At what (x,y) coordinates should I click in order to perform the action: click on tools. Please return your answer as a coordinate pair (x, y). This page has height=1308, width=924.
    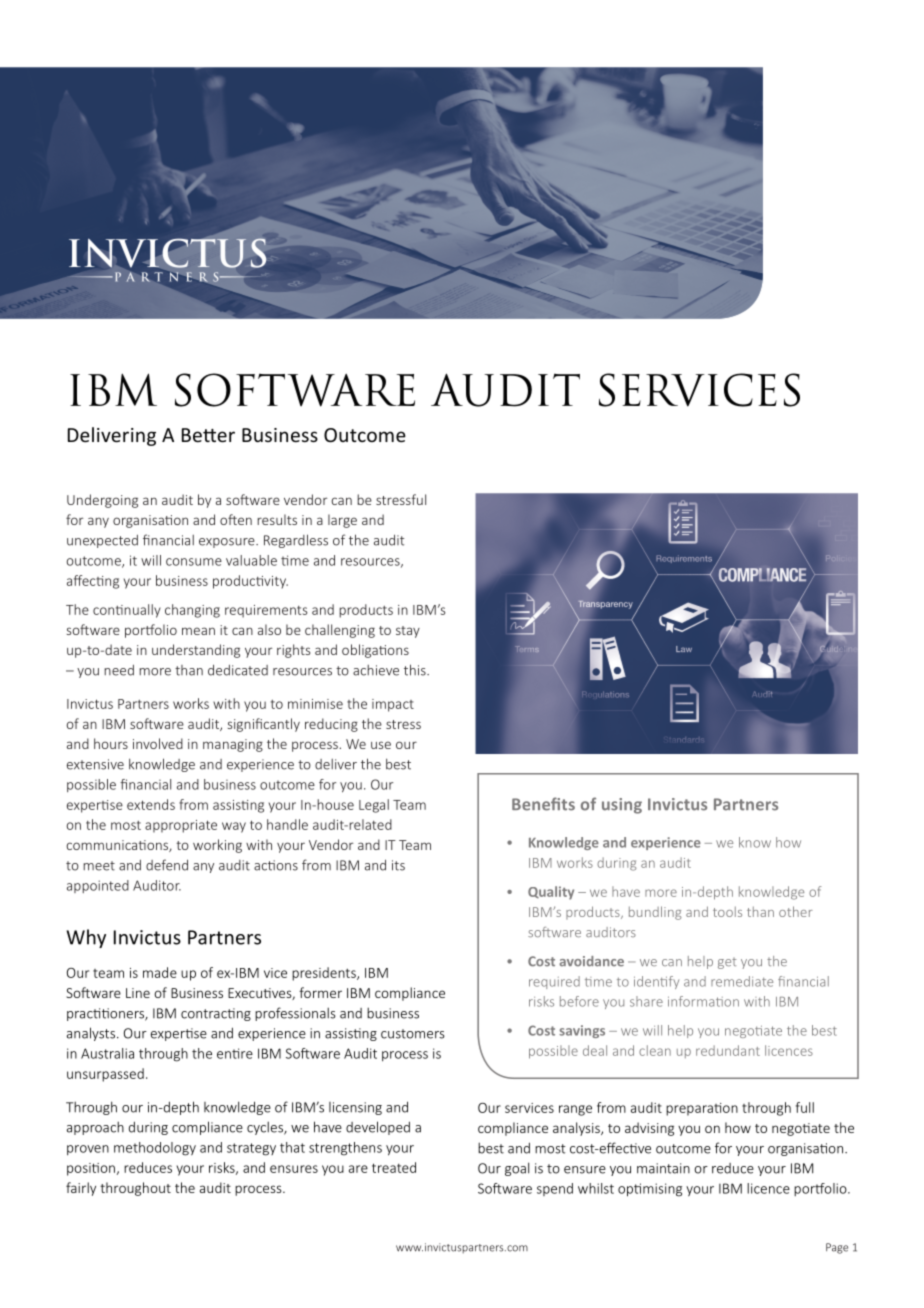
    Looking at the image, I should click on (727, 911).
